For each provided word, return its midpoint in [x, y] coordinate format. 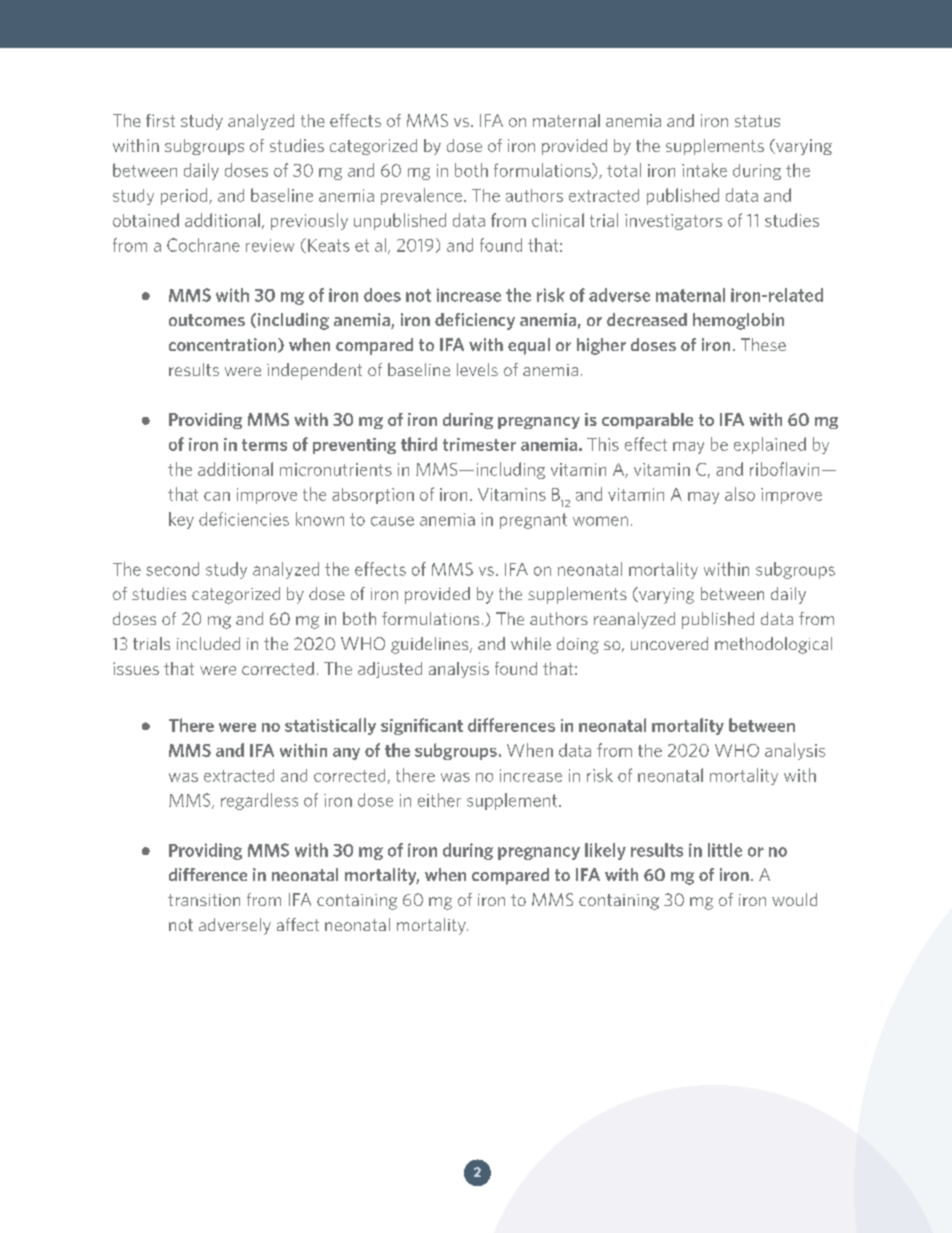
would [794, 899]
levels [477, 369]
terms [264, 445]
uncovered [669, 643]
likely [605, 851]
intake [704, 170]
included [208, 643]
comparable [647, 421]
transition [204, 900]
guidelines [431, 645]
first [160, 120]
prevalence [421, 196]
